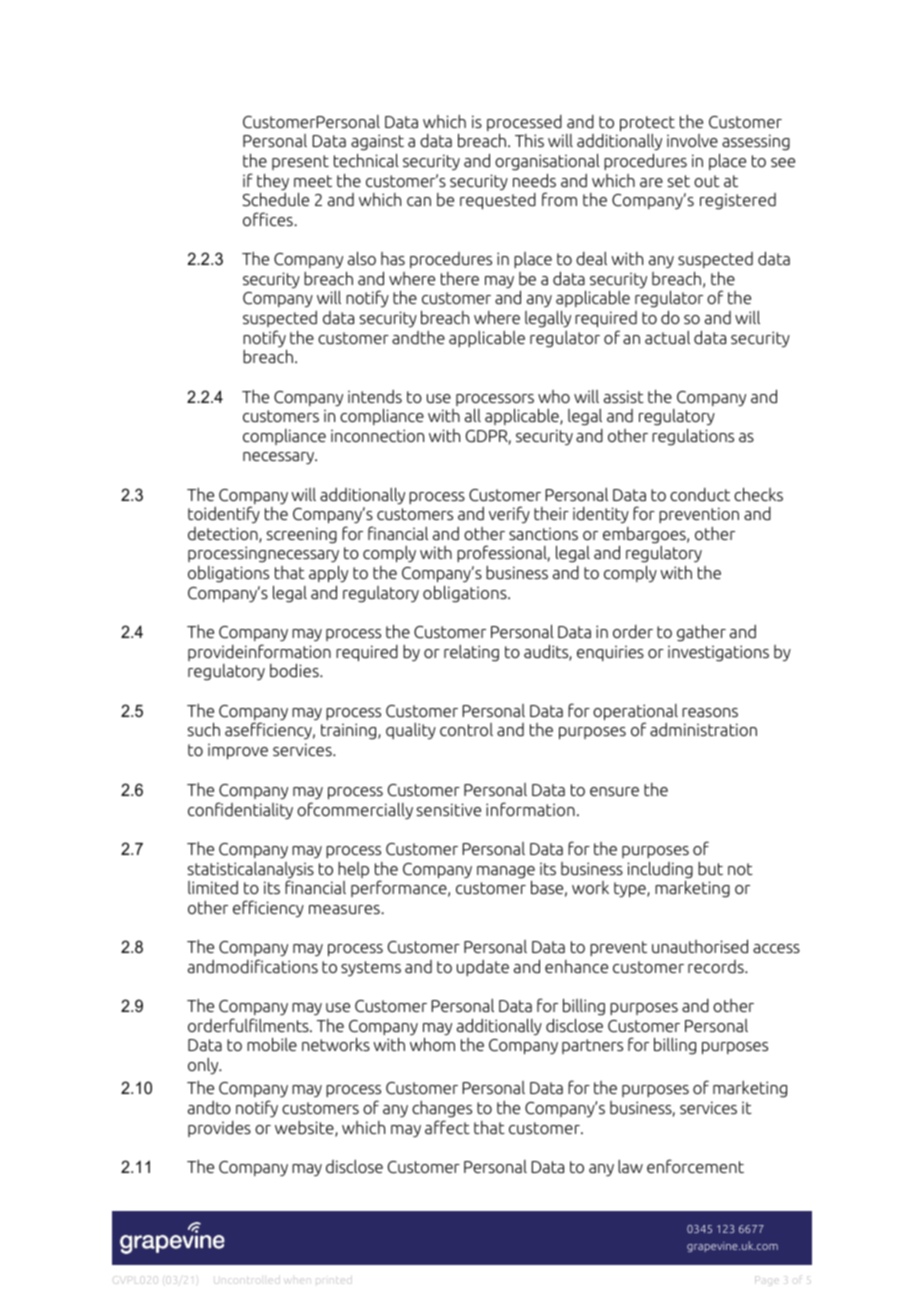 The image size is (924, 1308). What do you see at coordinates (710, 868) in the screenshot?
I see `but` at bounding box center [710, 868].
